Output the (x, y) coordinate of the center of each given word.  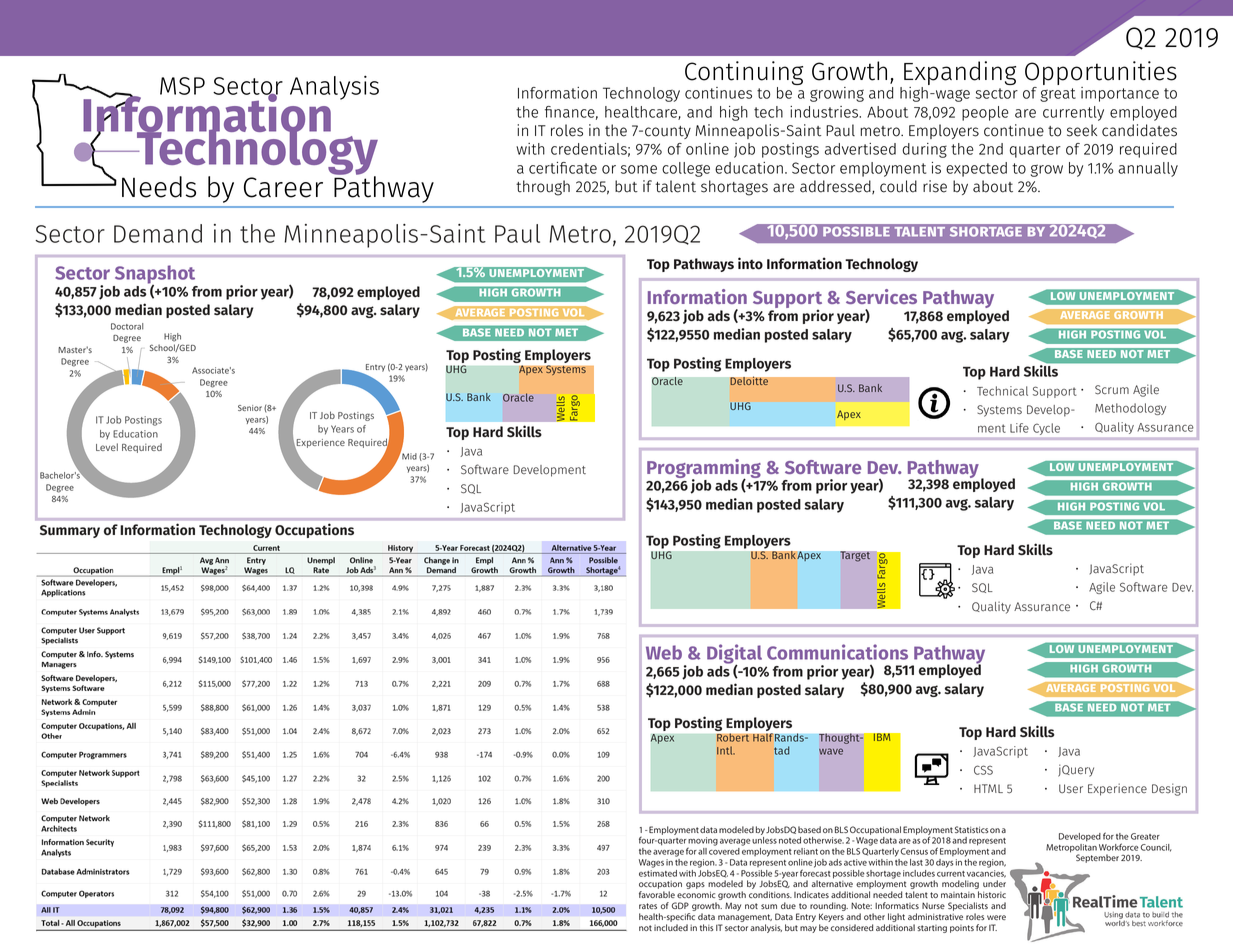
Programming (704, 470)
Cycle (1046, 429)
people (985, 113)
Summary (70, 531)
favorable (657, 894)
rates (648, 906)
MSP (182, 86)
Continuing (744, 74)
